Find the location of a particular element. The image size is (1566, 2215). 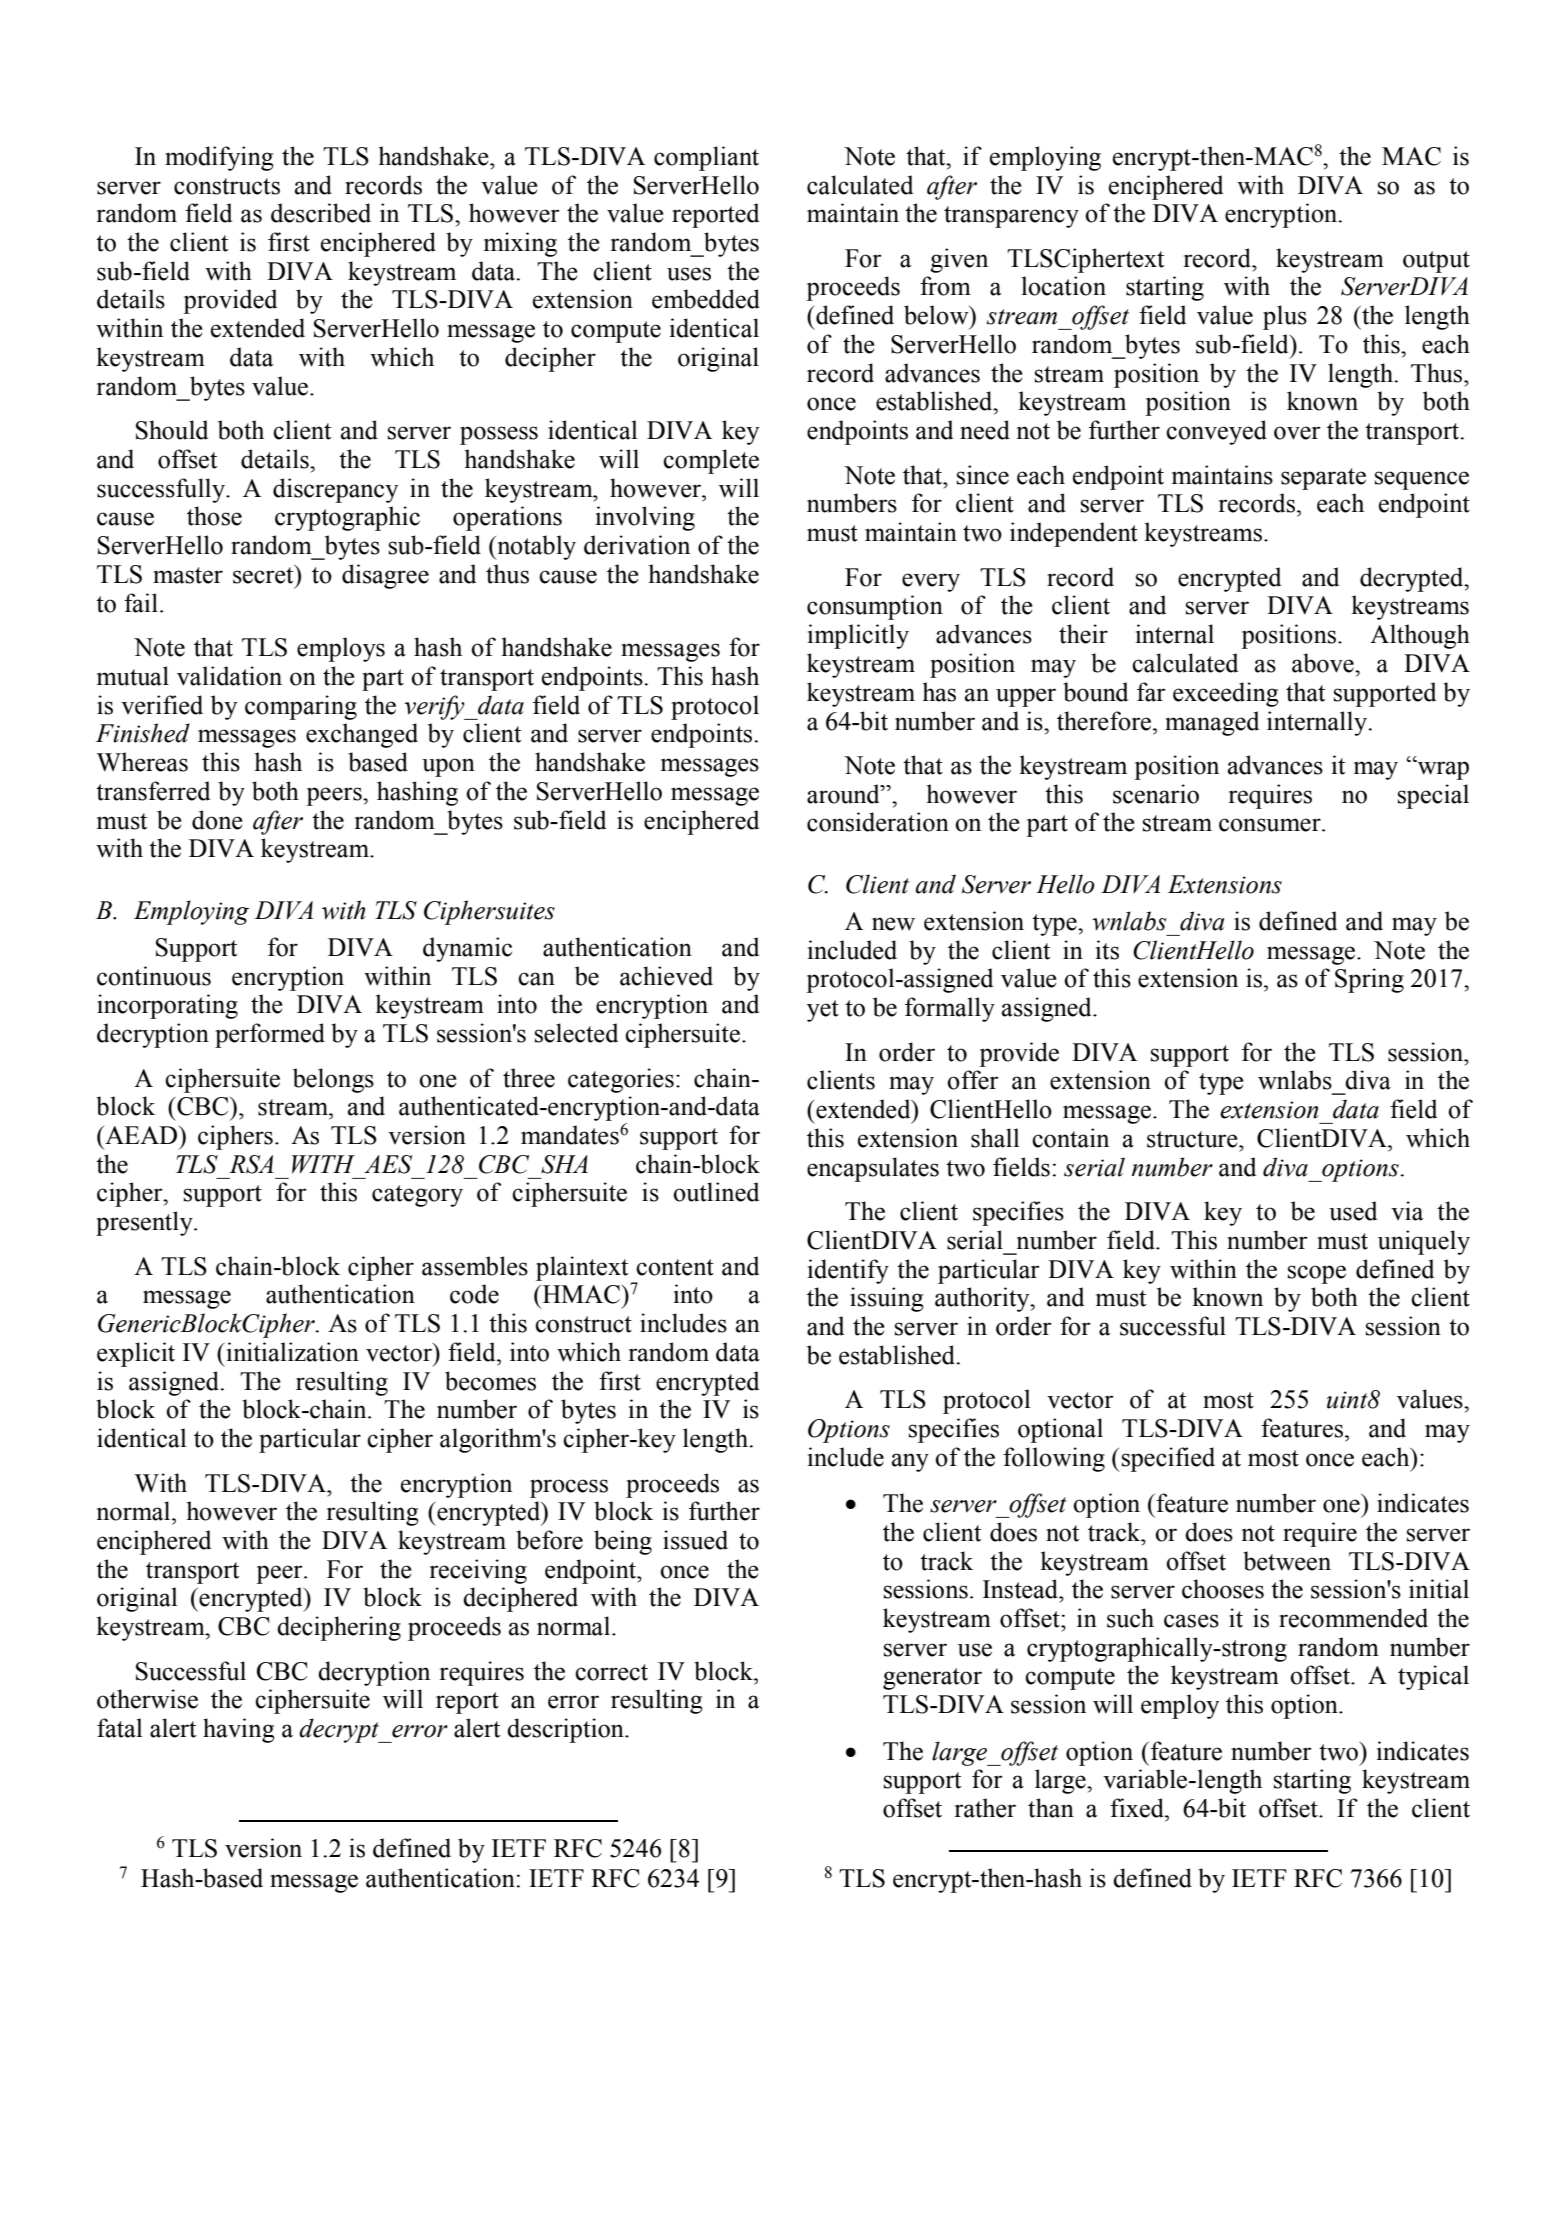

described is located at coordinates (321, 213).
